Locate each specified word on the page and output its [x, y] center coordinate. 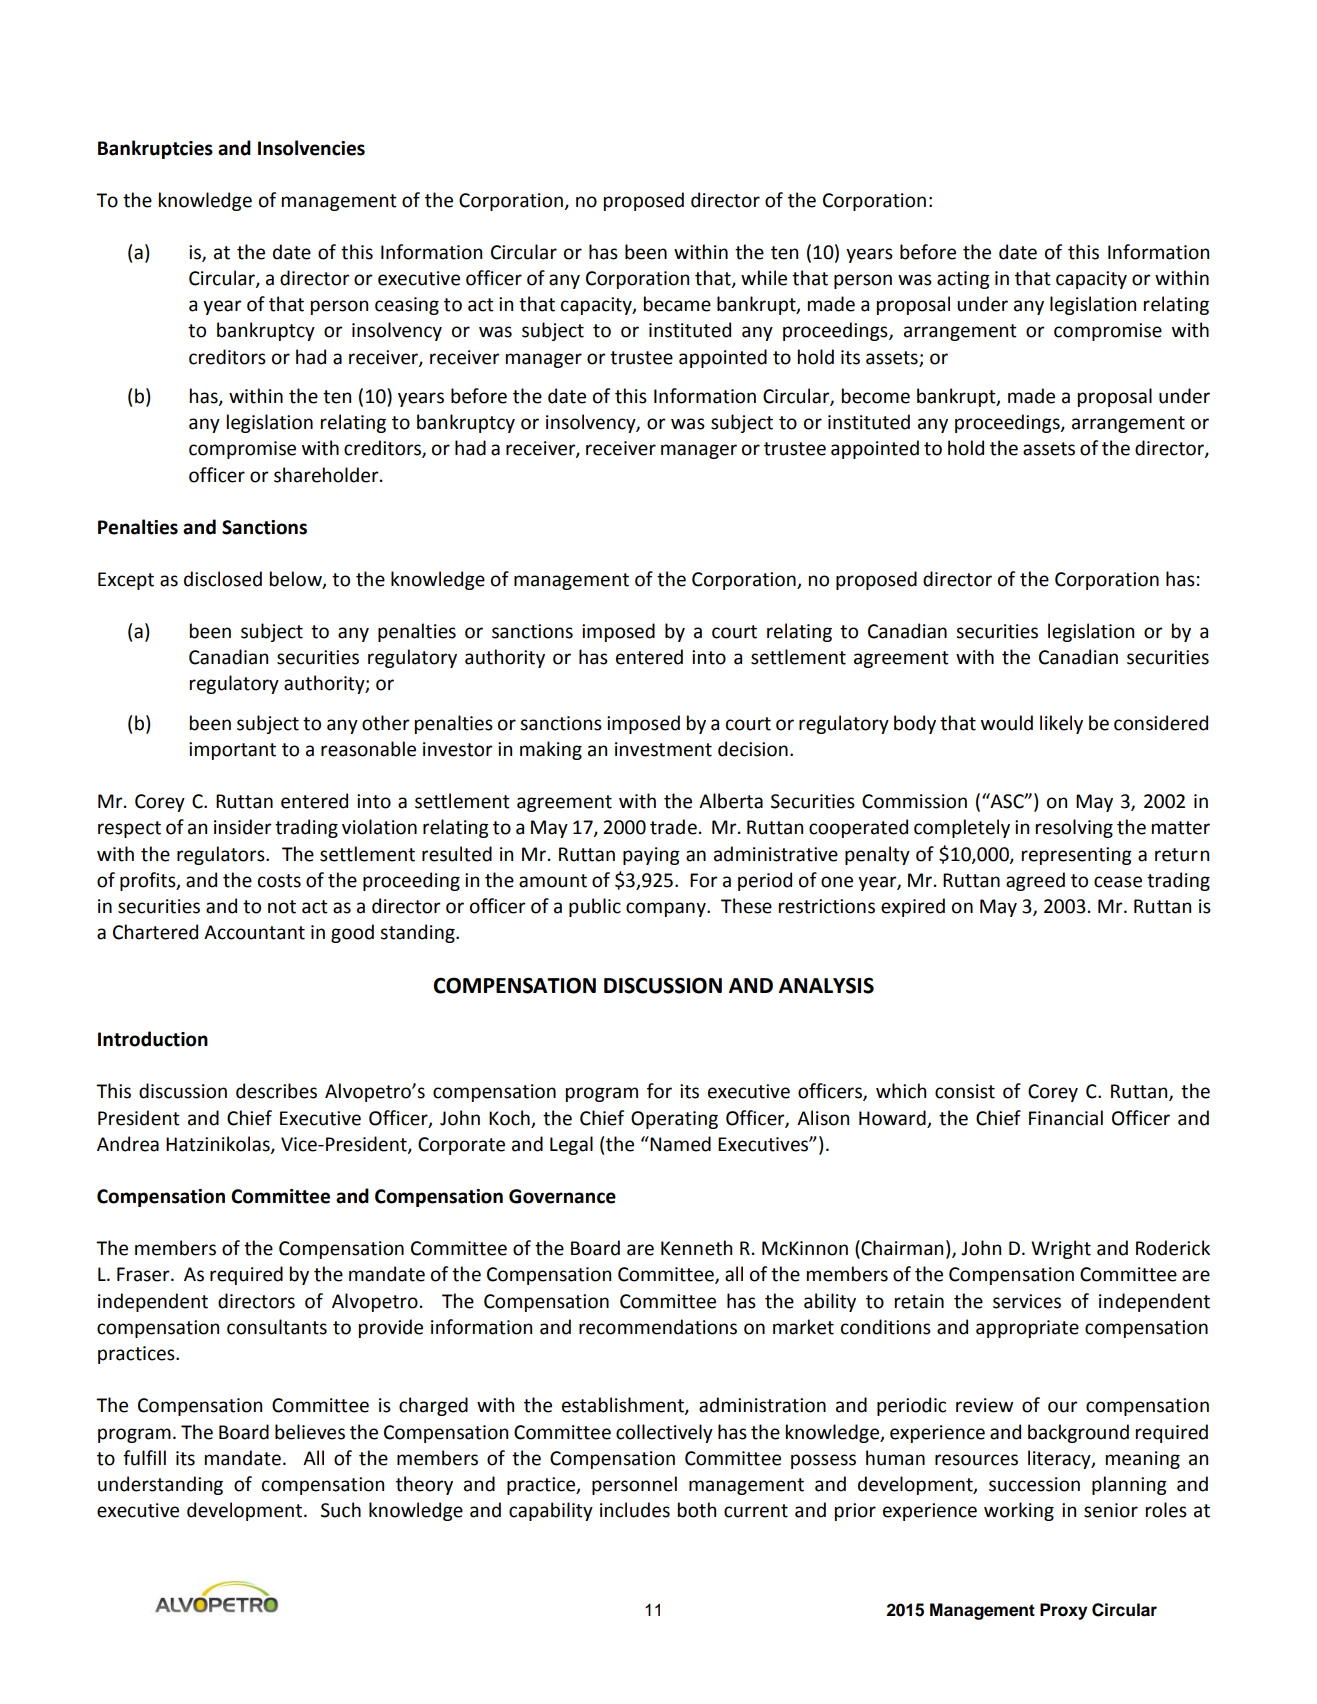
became [677, 304]
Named [679, 1144]
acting [963, 280]
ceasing [407, 306]
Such [341, 1510]
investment [663, 749]
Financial [1066, 1118]
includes [635, 1510]
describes [276, 1091]
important [232, 751]
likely [1061, 724]
